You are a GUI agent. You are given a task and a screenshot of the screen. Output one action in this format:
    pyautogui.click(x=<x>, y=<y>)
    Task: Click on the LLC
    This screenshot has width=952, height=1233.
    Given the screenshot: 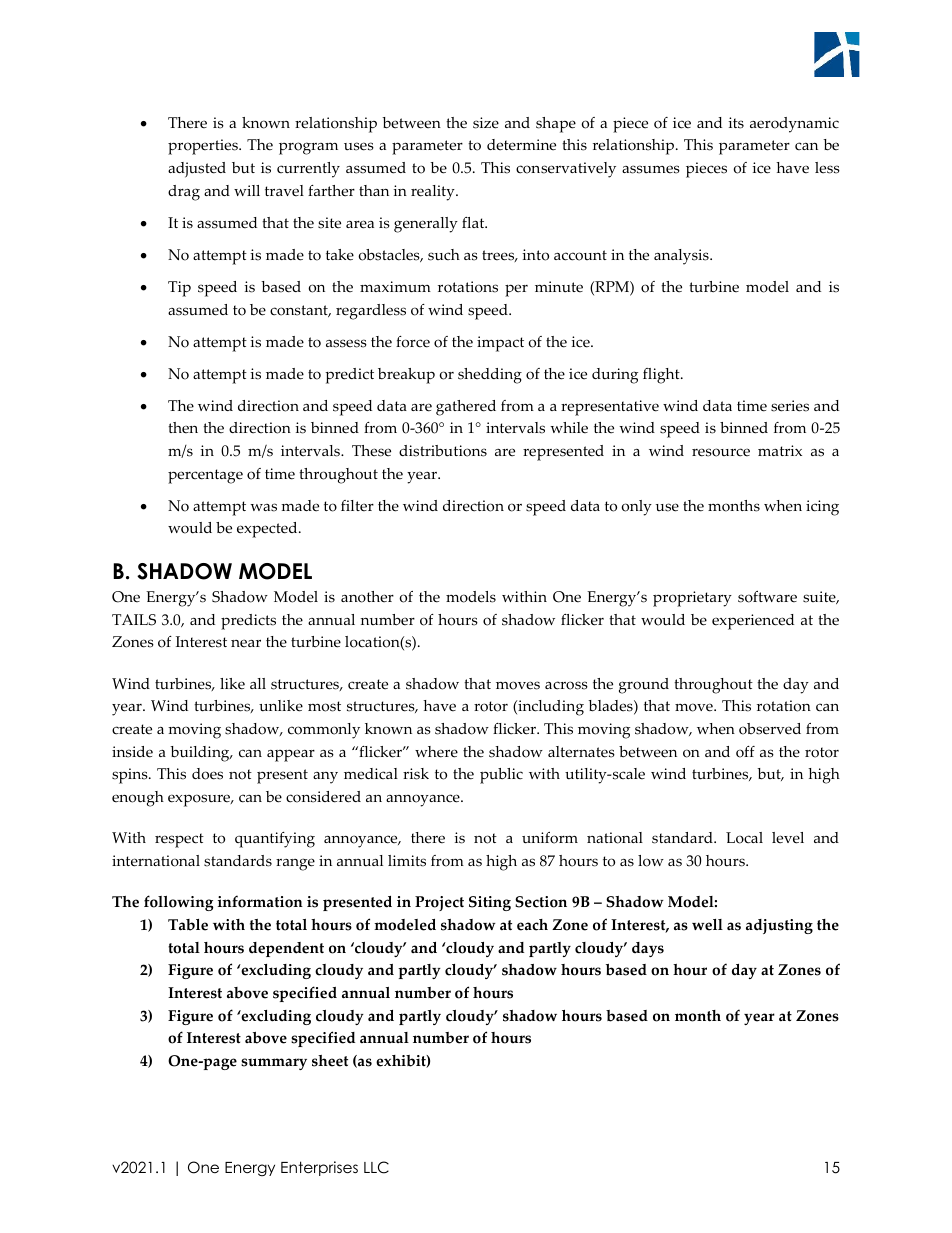 What is the action you would take?
    pyautogui.click(x=376, y=1167)
